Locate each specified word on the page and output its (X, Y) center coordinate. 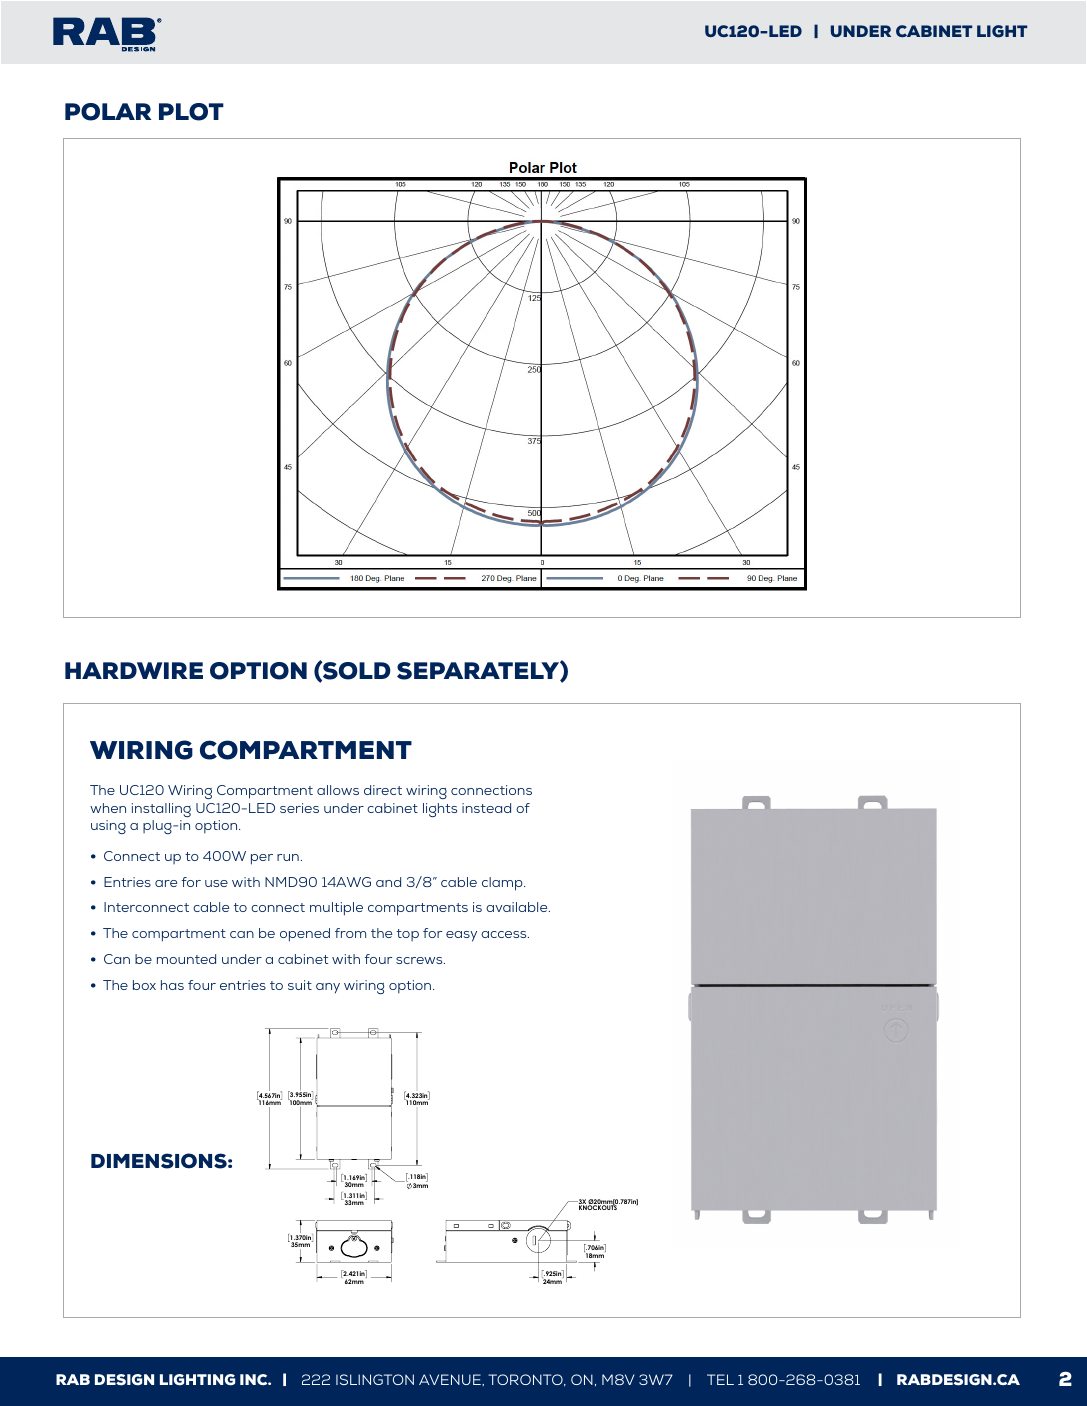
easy (461, 936)
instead (486, 808)
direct (383, 790)
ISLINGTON (375, 1379)
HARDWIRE (134, 670)
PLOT (191, 112)
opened (305, 935)
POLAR (108, 112)
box (144, 985)
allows (338, 790)
